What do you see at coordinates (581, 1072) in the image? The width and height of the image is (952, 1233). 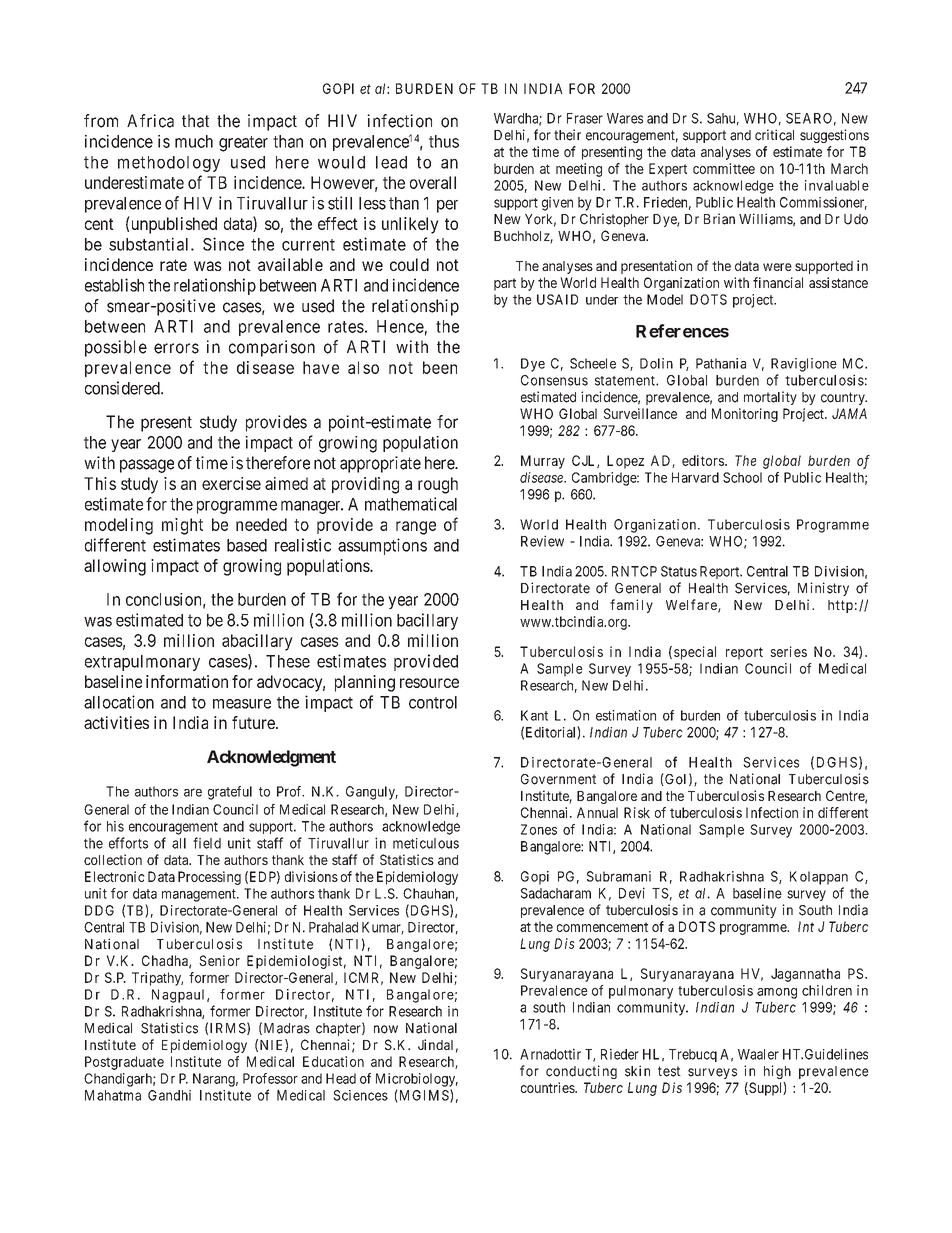 I see `conducting` at bounding box center [581, 1072].
